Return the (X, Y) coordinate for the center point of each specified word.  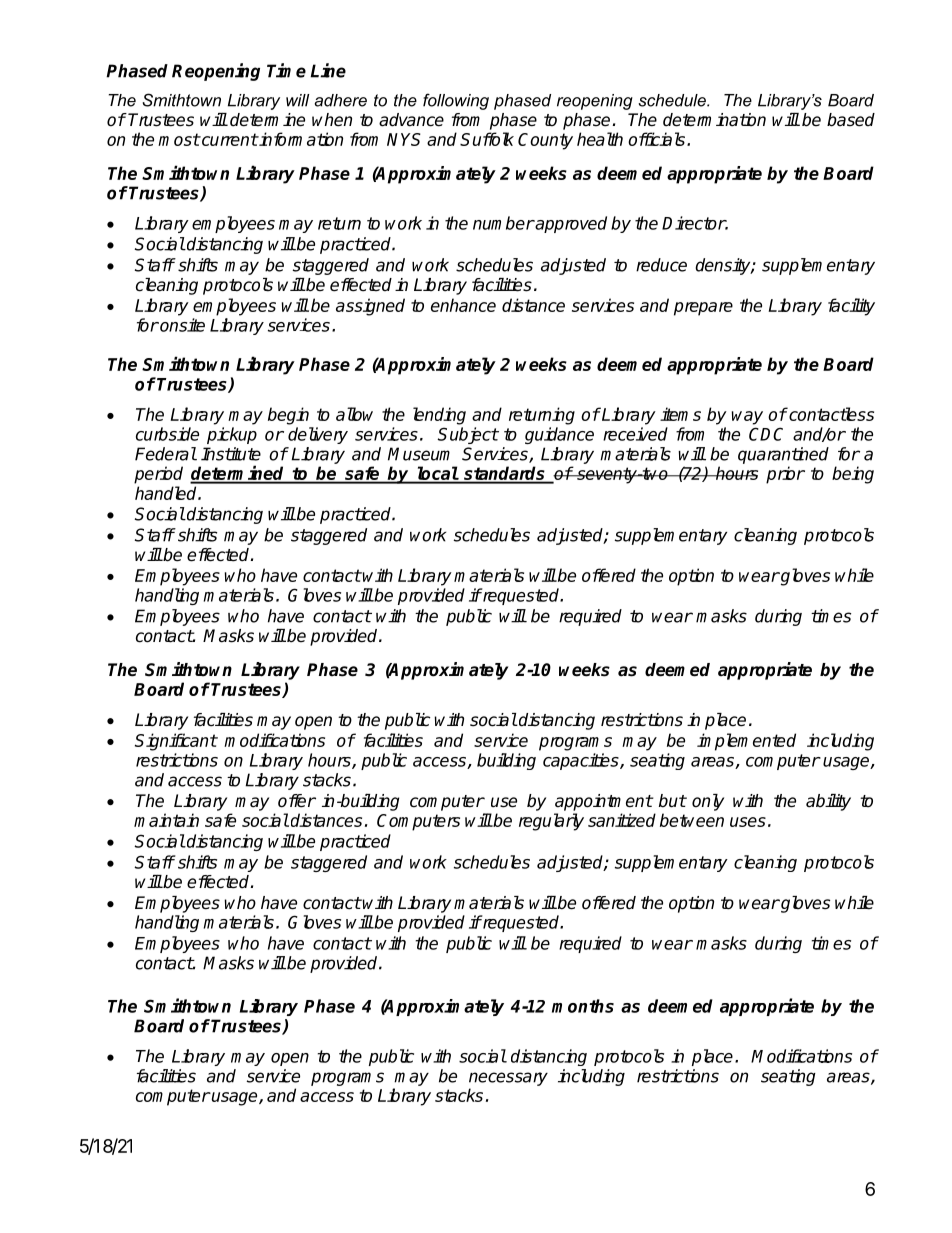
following (456, 101)
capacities (582, 761)
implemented (746, 742)
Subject (468, 435)
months (583, 1006)
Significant (176, 742)
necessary (508, 1079)
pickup (232, 435)
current (228, 139)
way (747, 418)
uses (748, 822)
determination (714, 120)
